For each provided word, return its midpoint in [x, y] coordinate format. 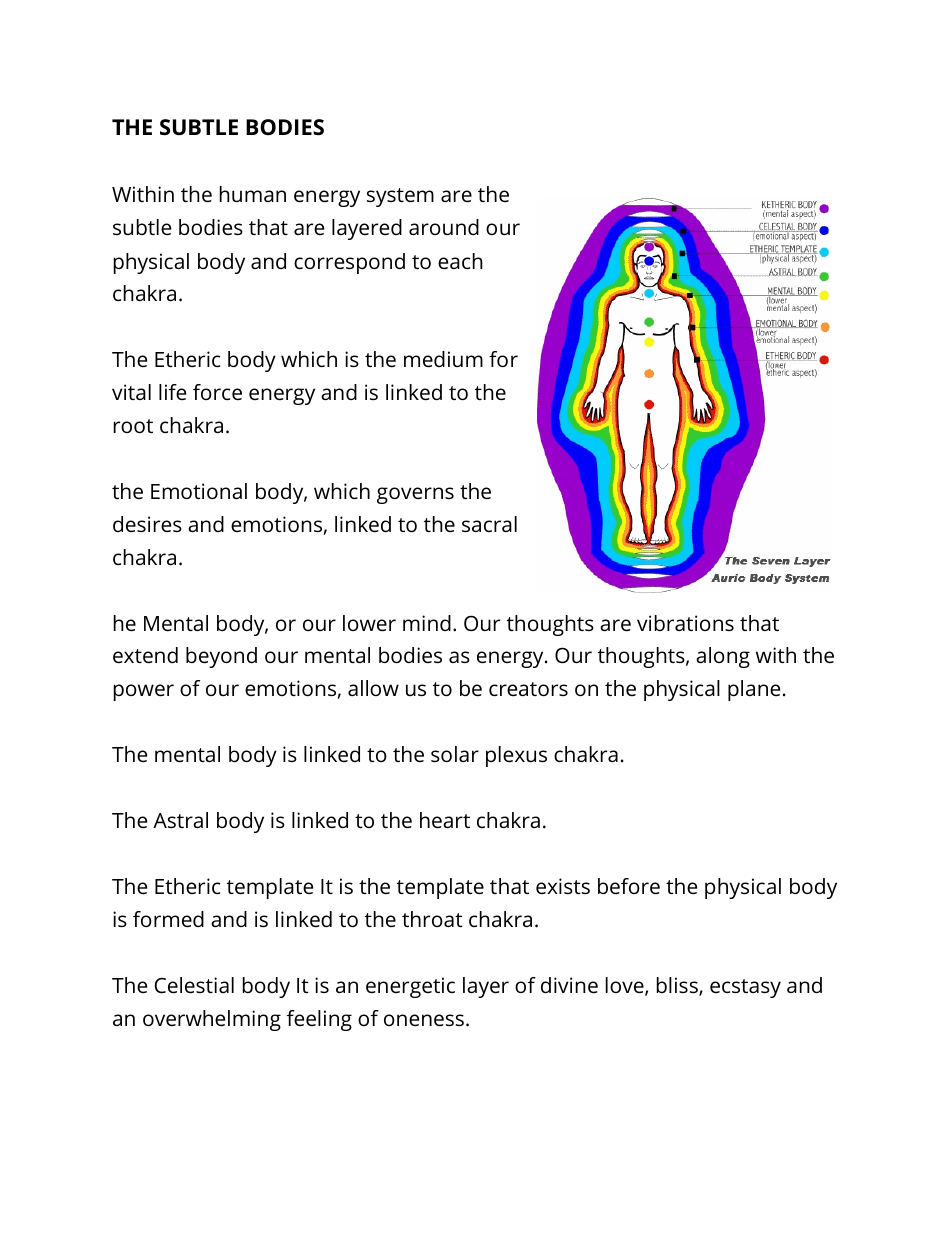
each [460, 261]
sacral [489, 524]
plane [754, 690]
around [444, 227]
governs [415, 495]
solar [455, 754]
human [253, 194]
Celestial [194, 985]
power [144, 692]
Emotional [199, 491]
